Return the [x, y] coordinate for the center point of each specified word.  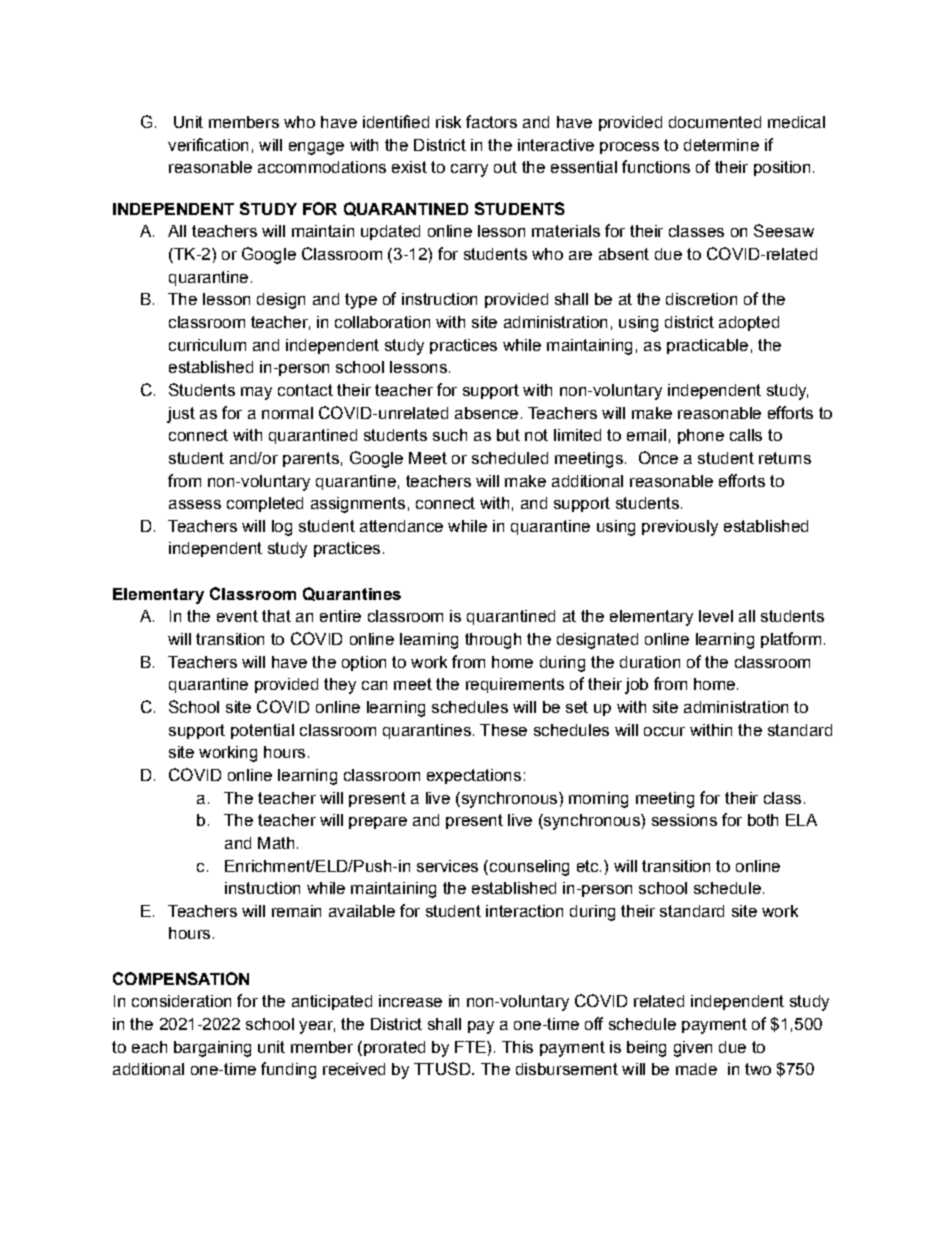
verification [208, 144]
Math [276, 843]
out [505, 167]
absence [486, 413]
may [256, 393]
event [237, 616]
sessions [684, 820]
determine [721, 145]
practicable [707, 346]
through [493, 641]
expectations [474, 776]
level [716, 616]
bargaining [212, 1049]
